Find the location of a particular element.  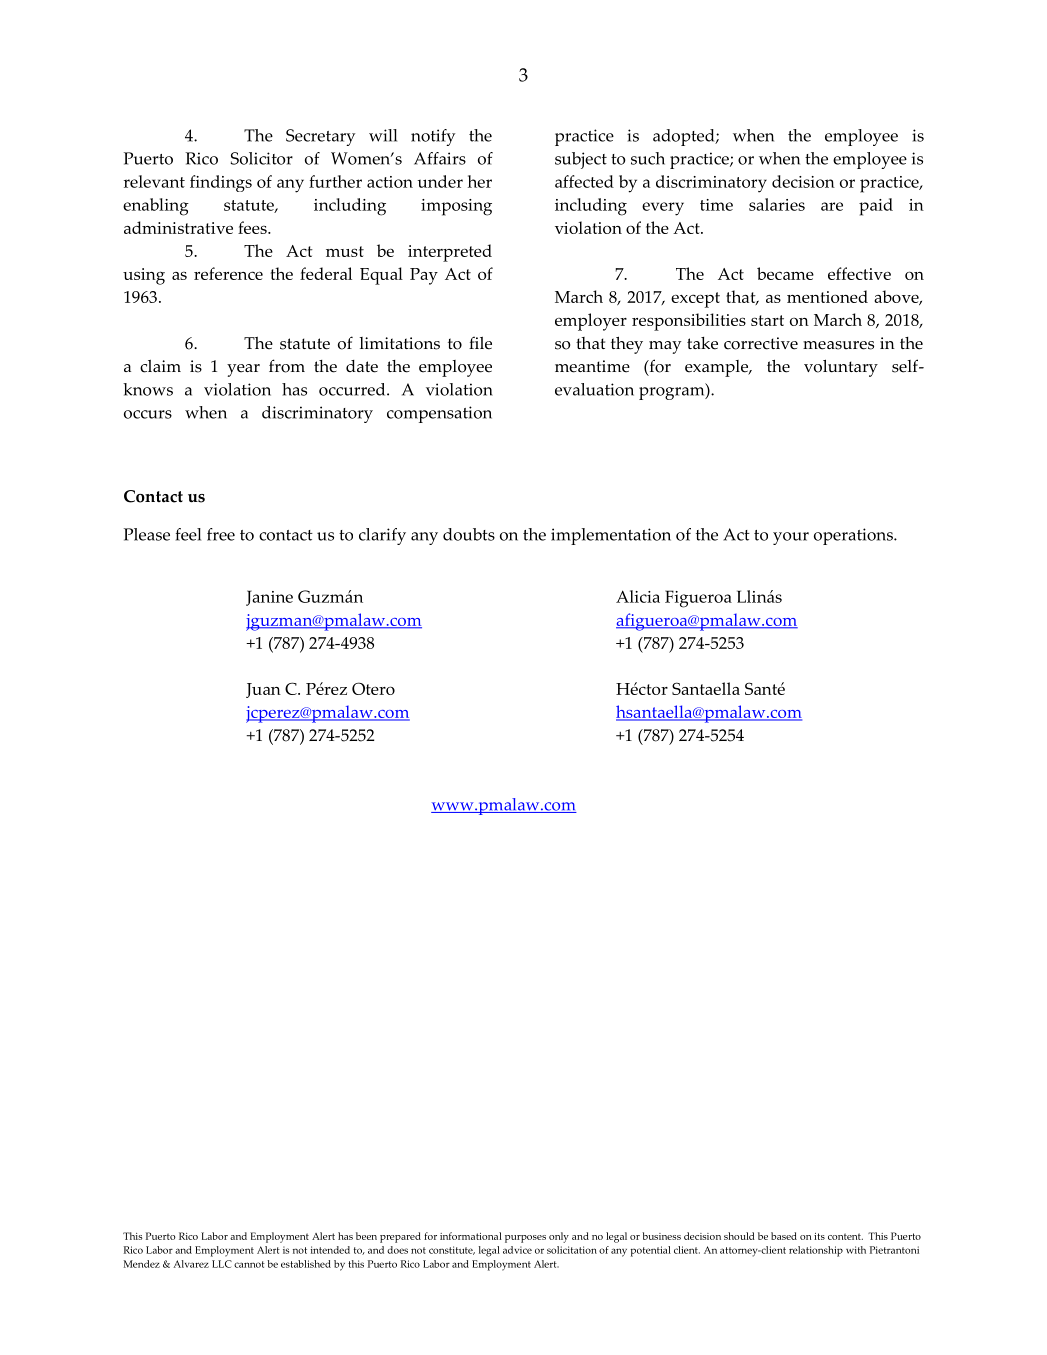

Otero is located at coordinates (373, 688).
